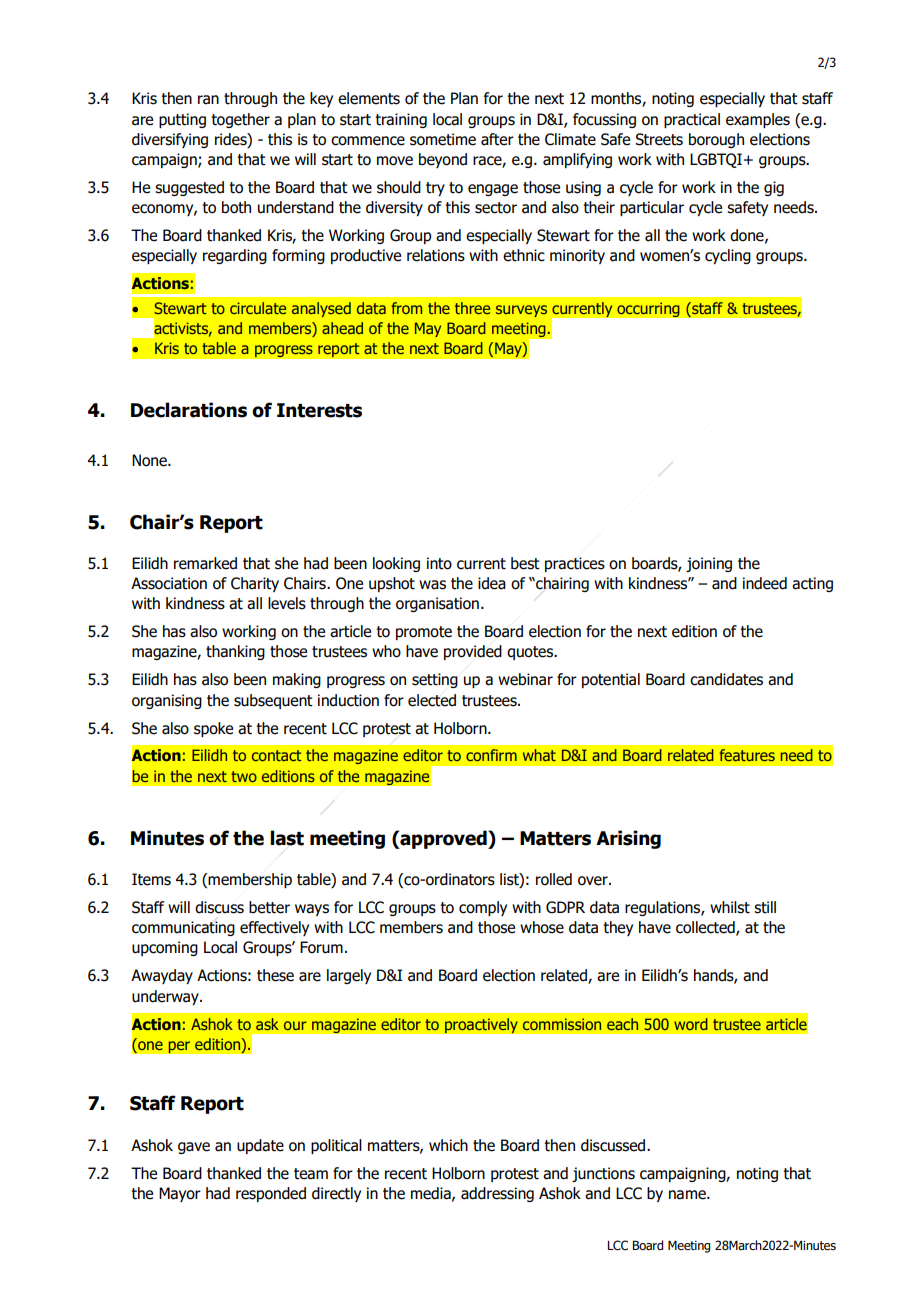 Image resolution: width=924 pixels, height=1308 pixels. I want to click on which, so click(448, 1145).
